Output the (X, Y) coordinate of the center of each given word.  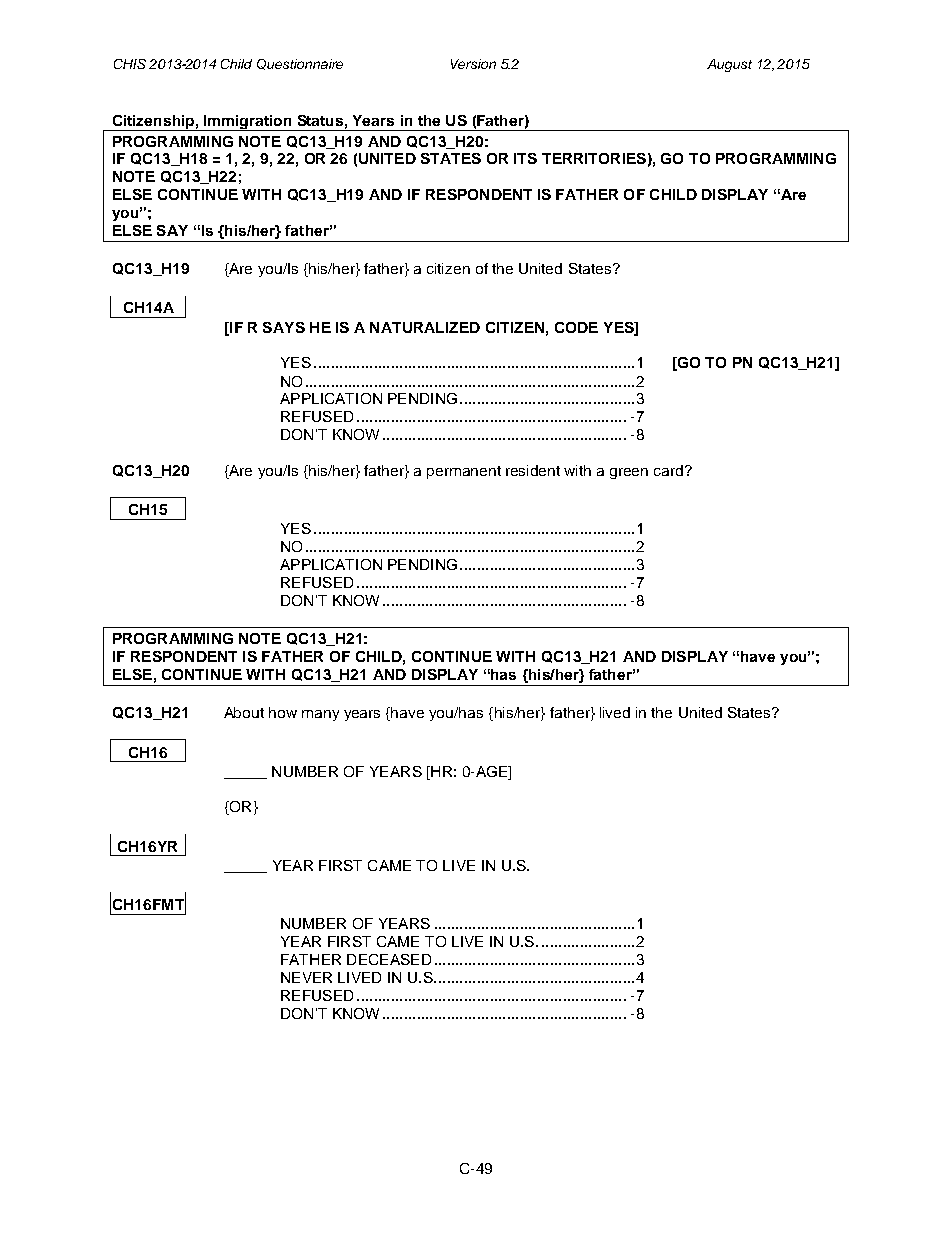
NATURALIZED (425, 327)
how (283, 712)
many (320, 715)
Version (473, 64)
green (629, 473)
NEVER (306, 977)
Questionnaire (300, 64)
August (729, 65)
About (244, 712)
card (670, 470)
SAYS (284, 327)
